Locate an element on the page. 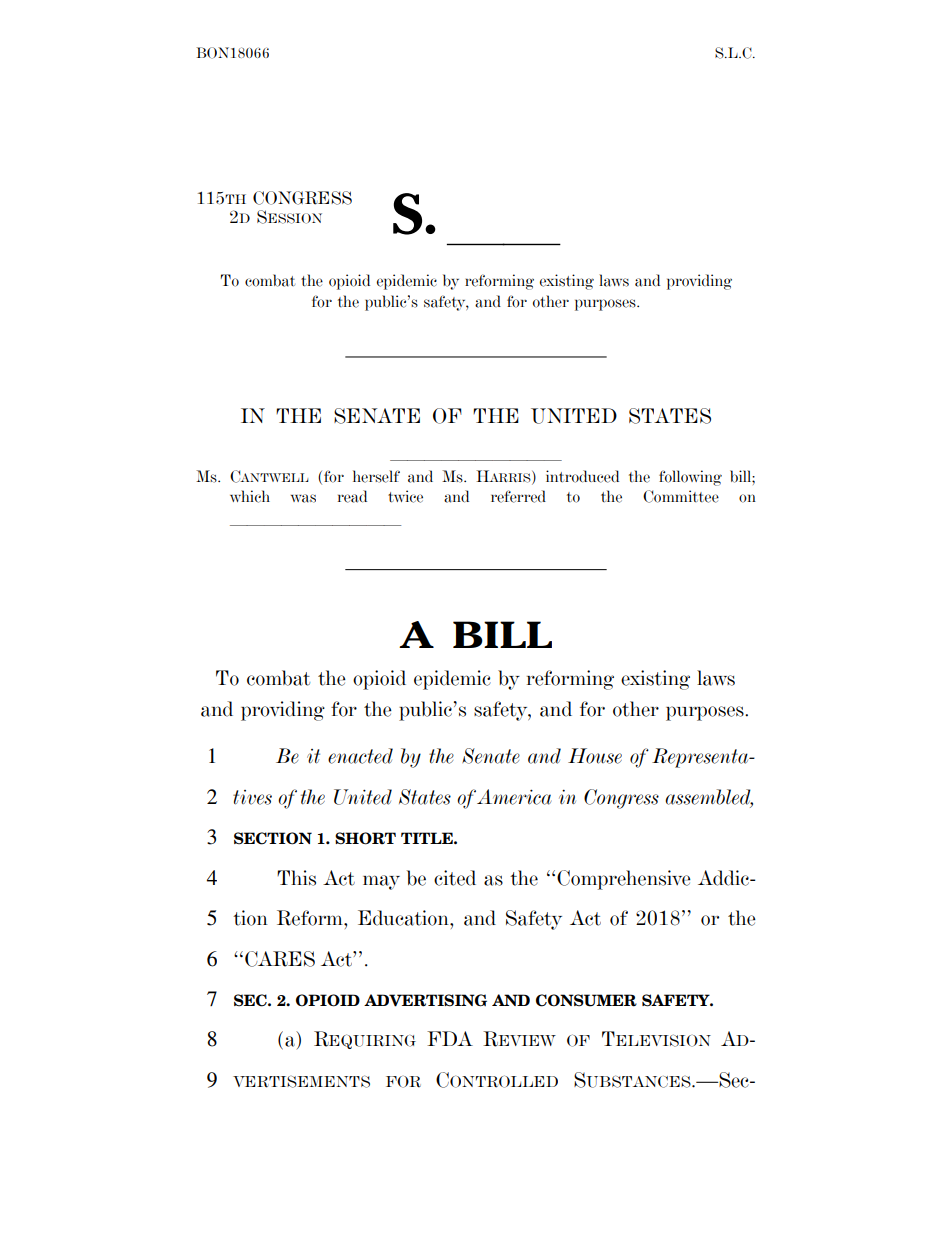  America is located at coordinates (514, 797).
